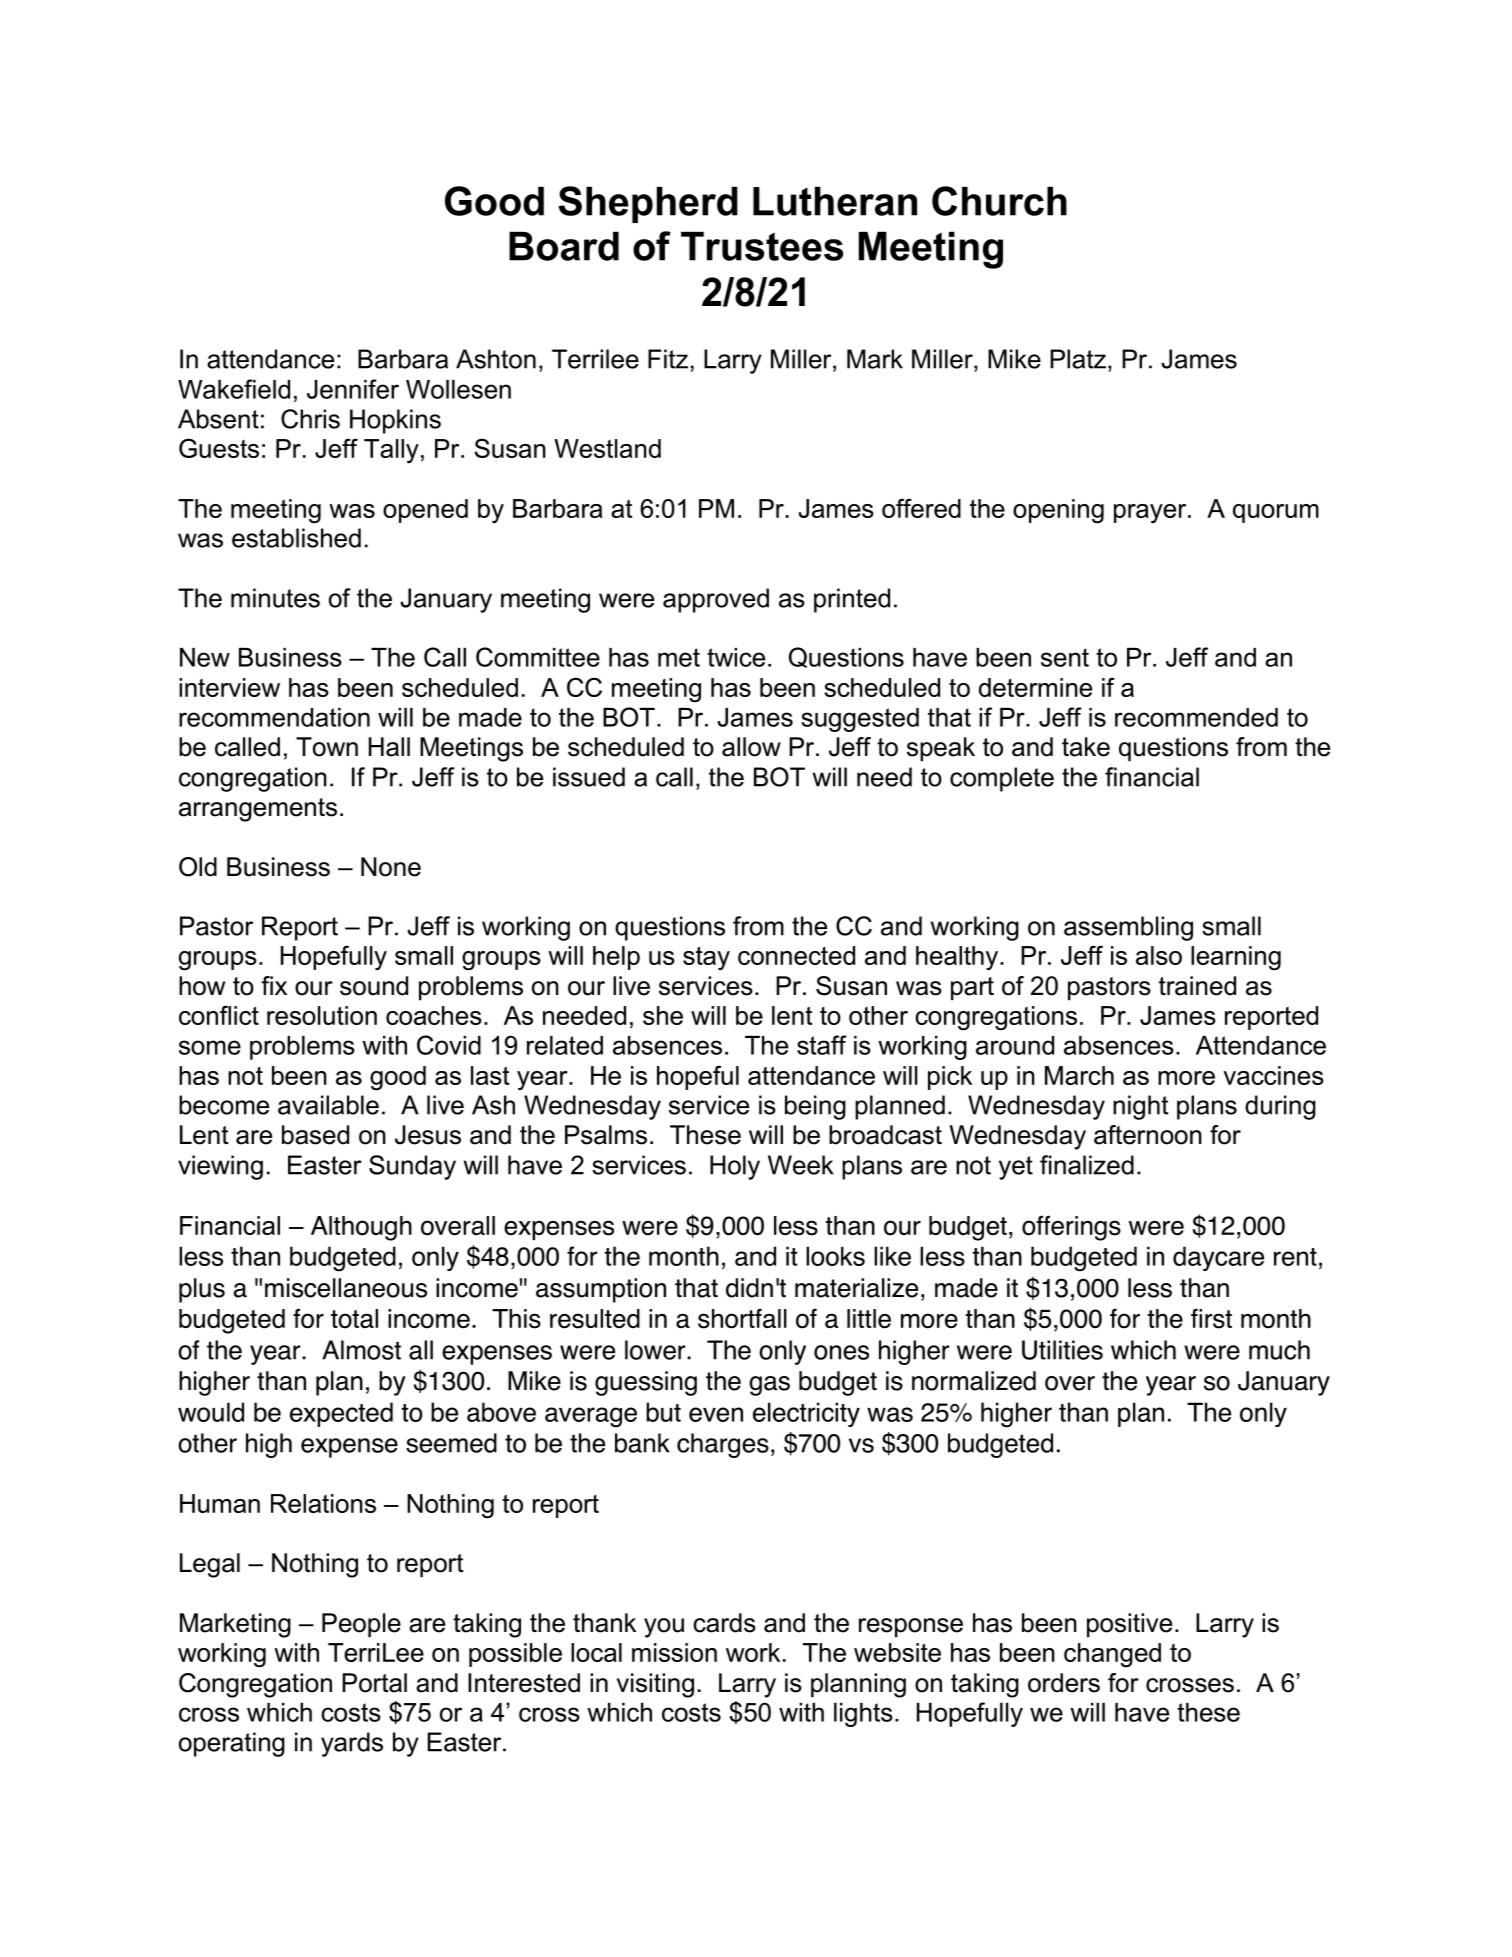 The width and height of the screenshot is (1512, 1957). Describe the element at coordinates (374, 986) in the screenshot. I see `sound` at that location.
